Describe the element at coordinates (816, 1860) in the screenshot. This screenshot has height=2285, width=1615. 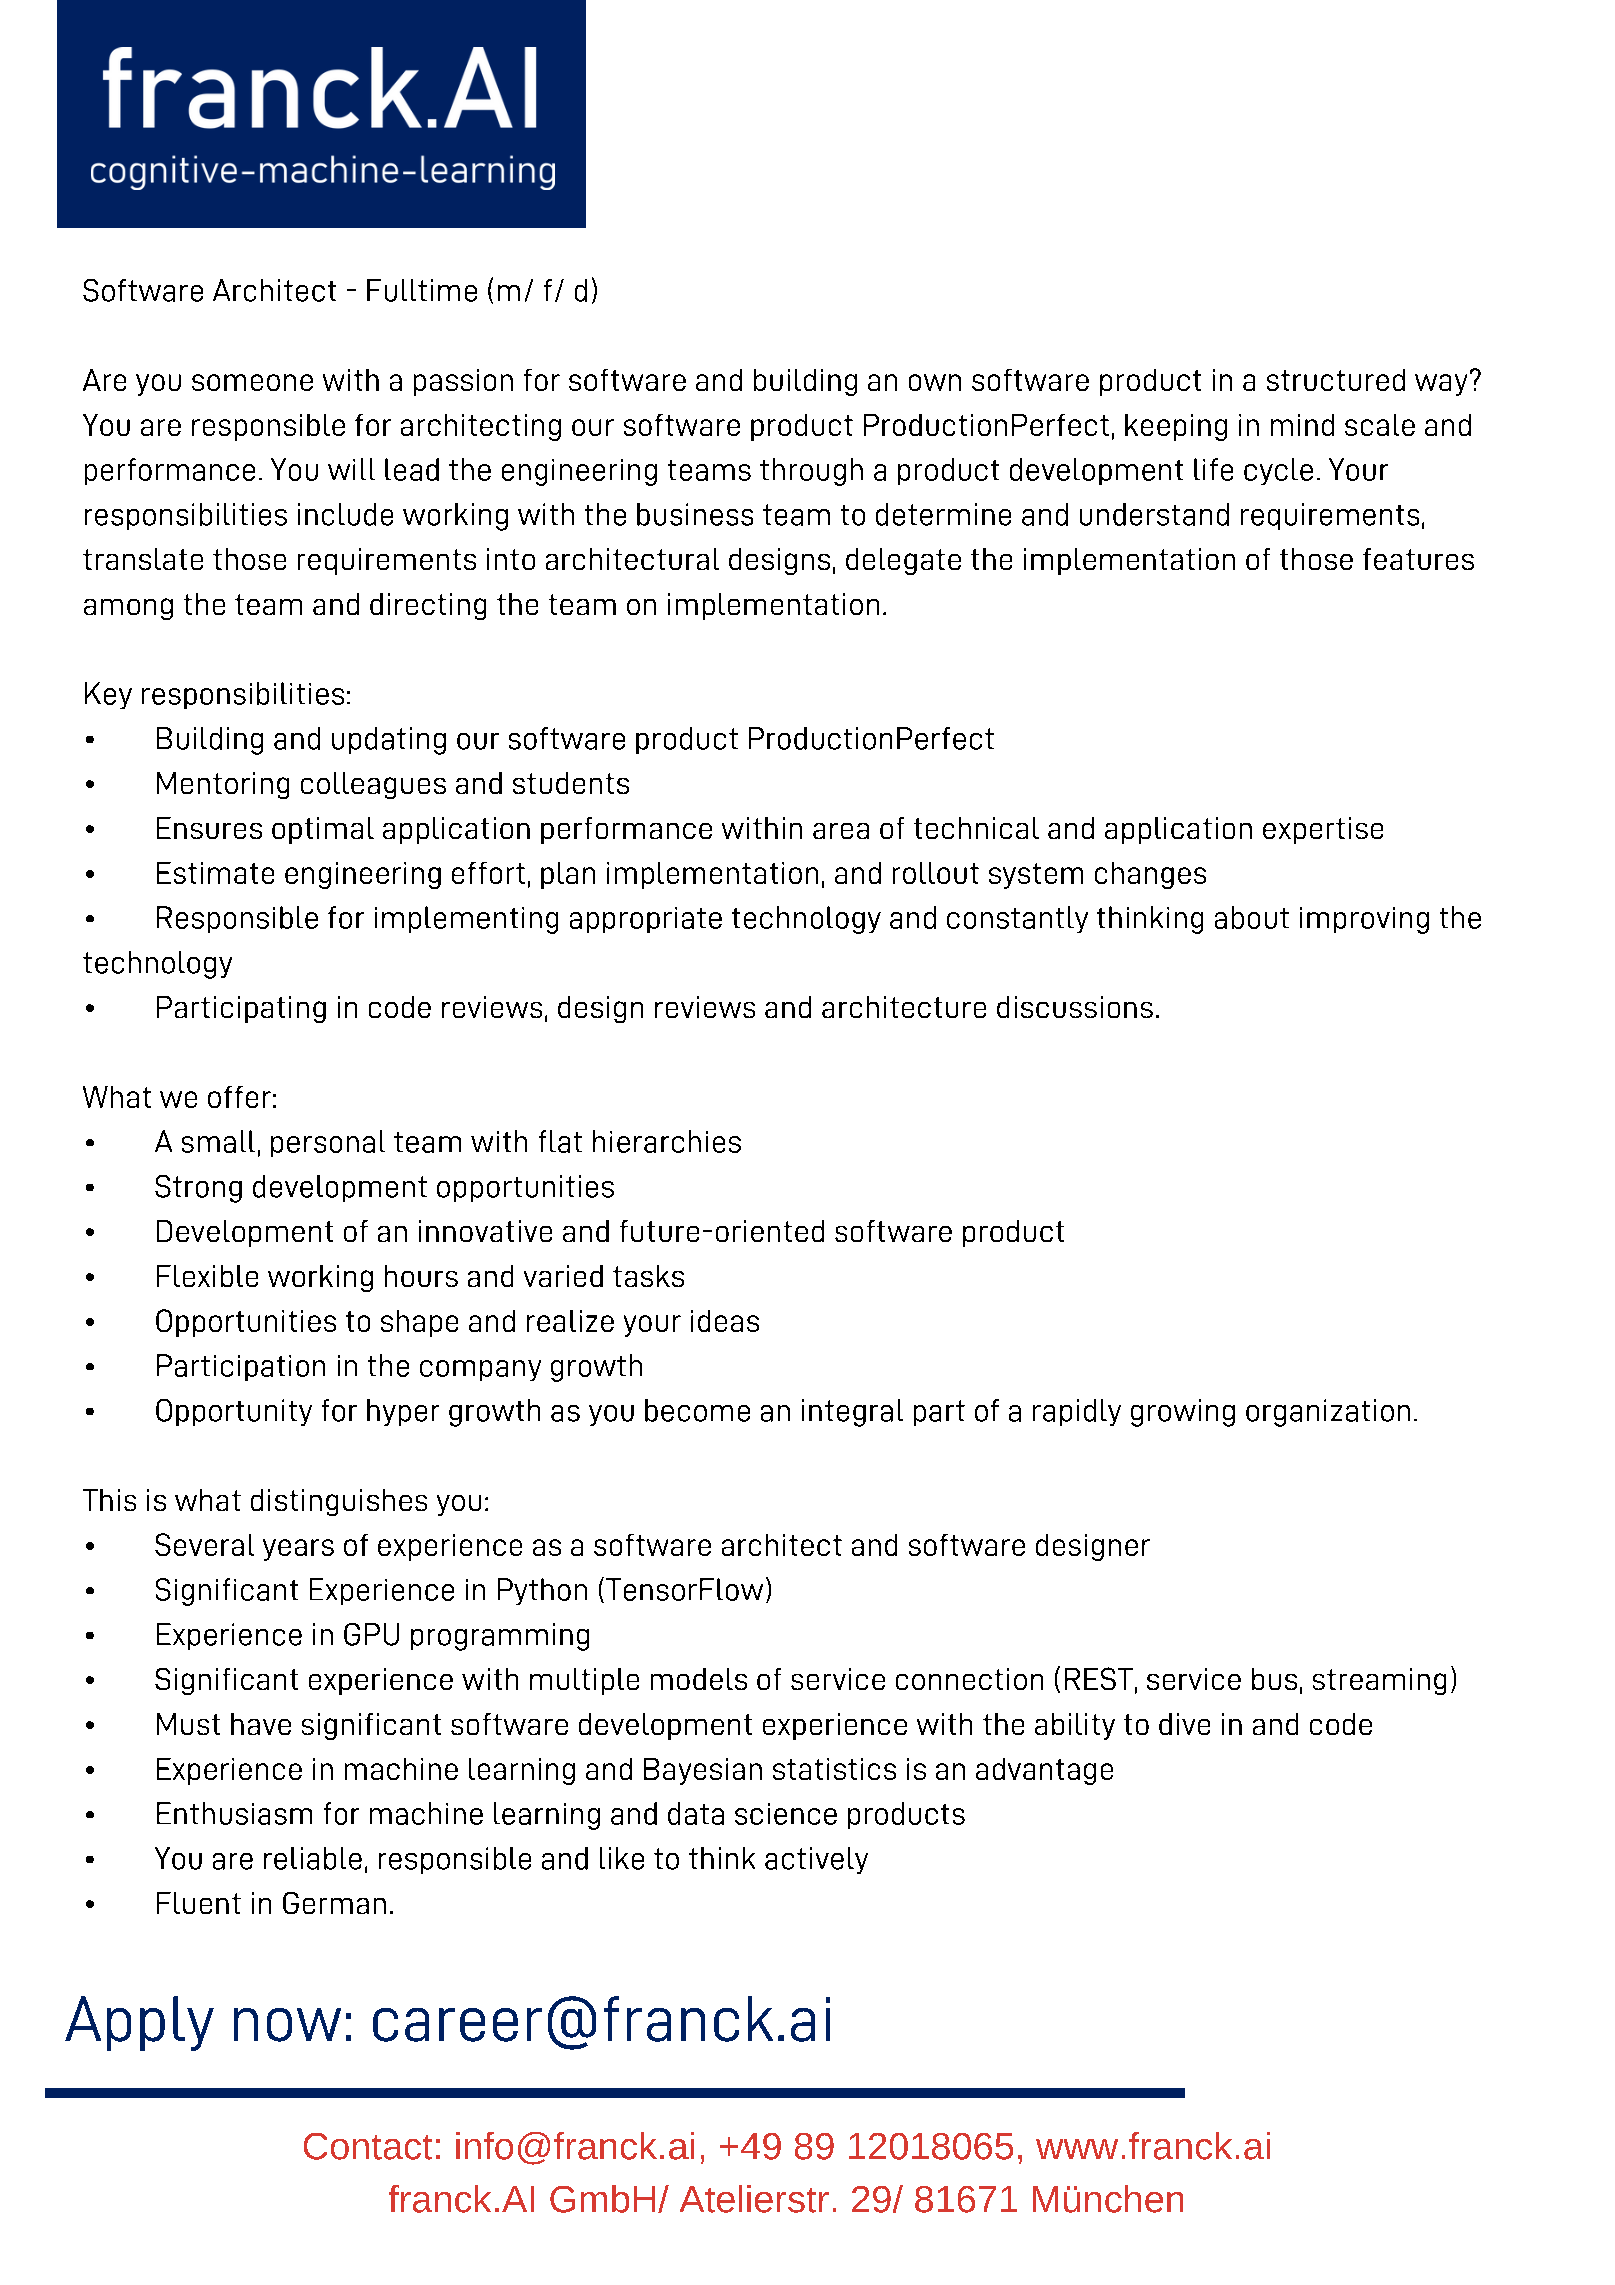
I see `actively` at that location.
